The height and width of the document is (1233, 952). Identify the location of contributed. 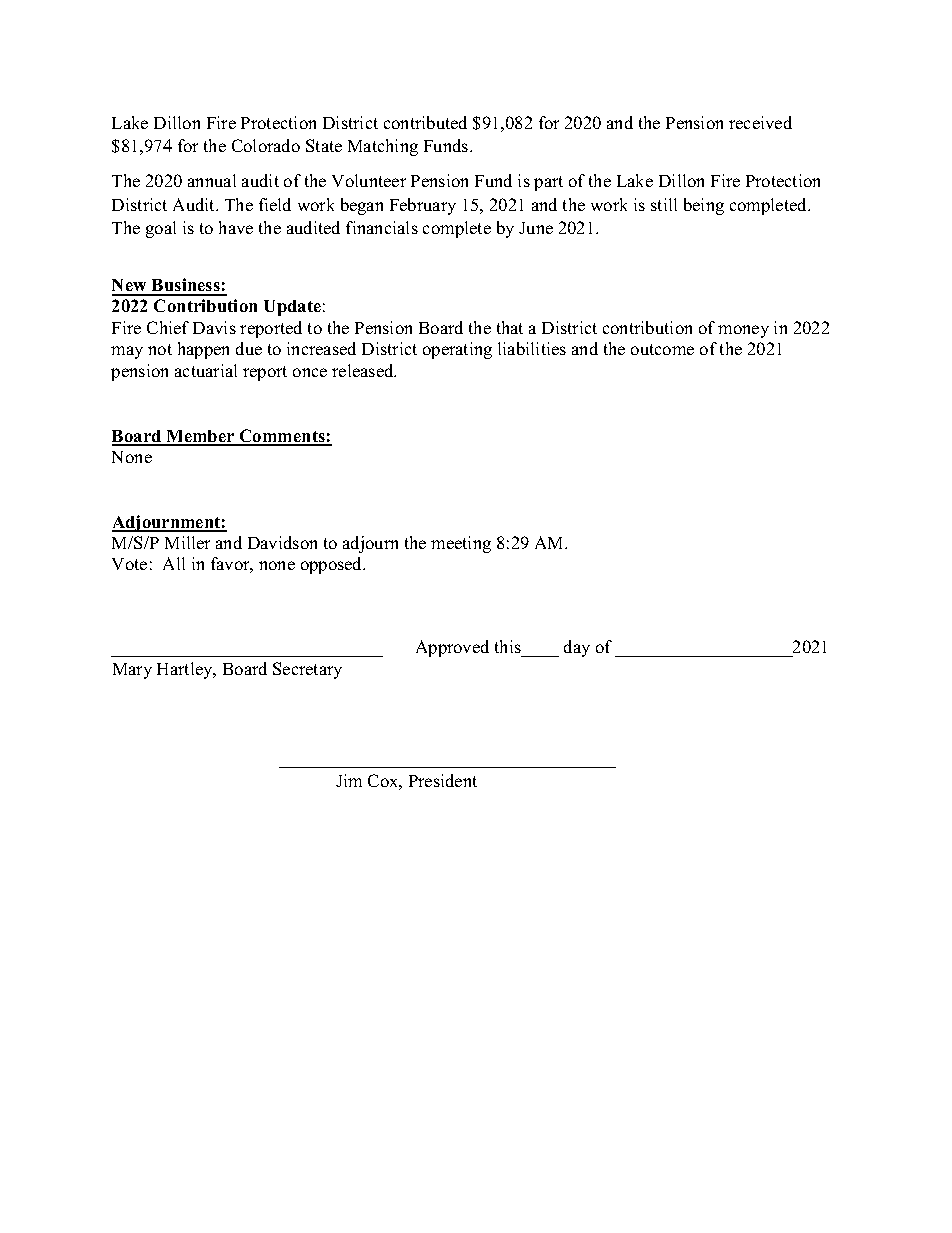
(425, 122).
